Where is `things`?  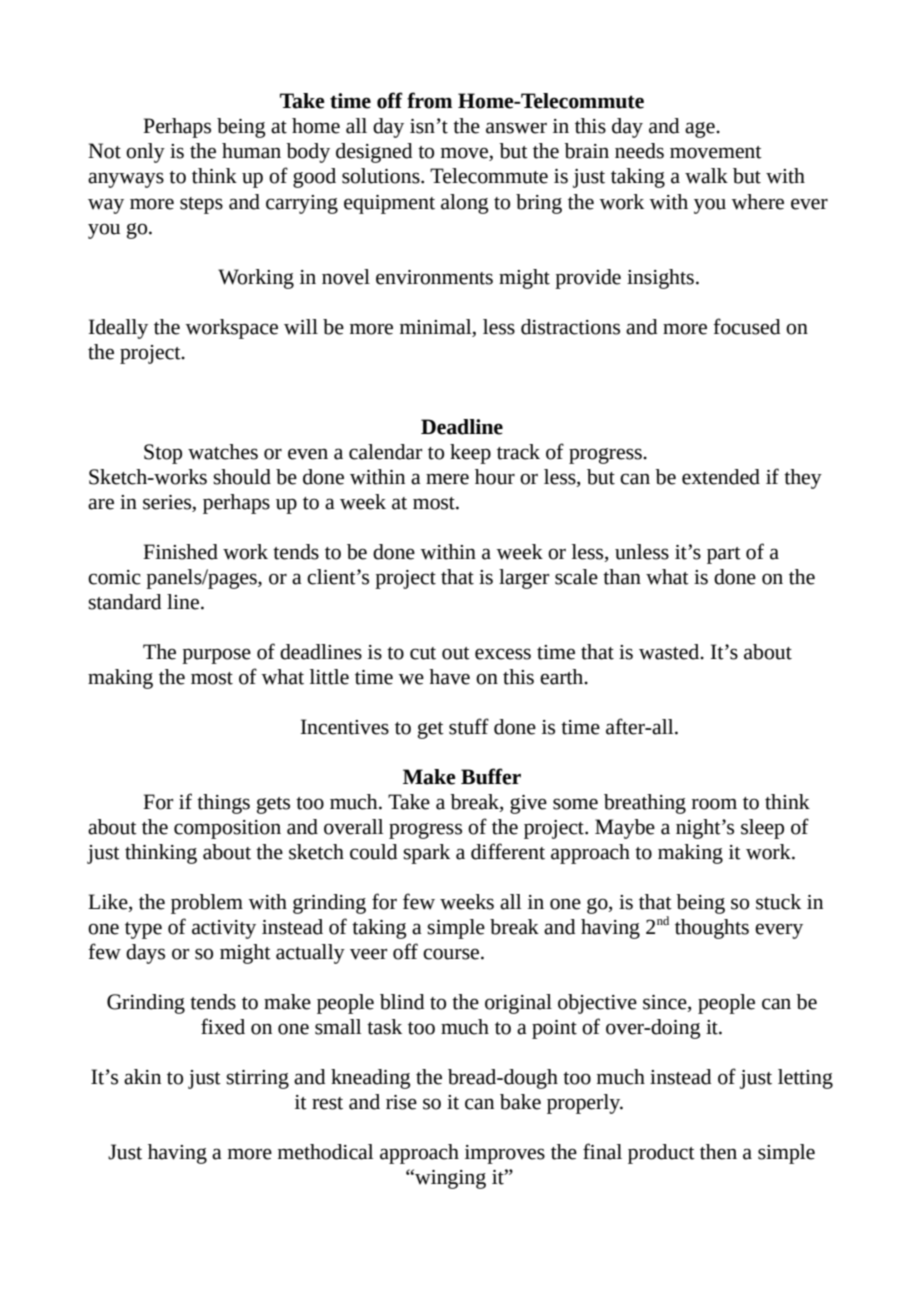 things is located at coordinates (223, 804).
